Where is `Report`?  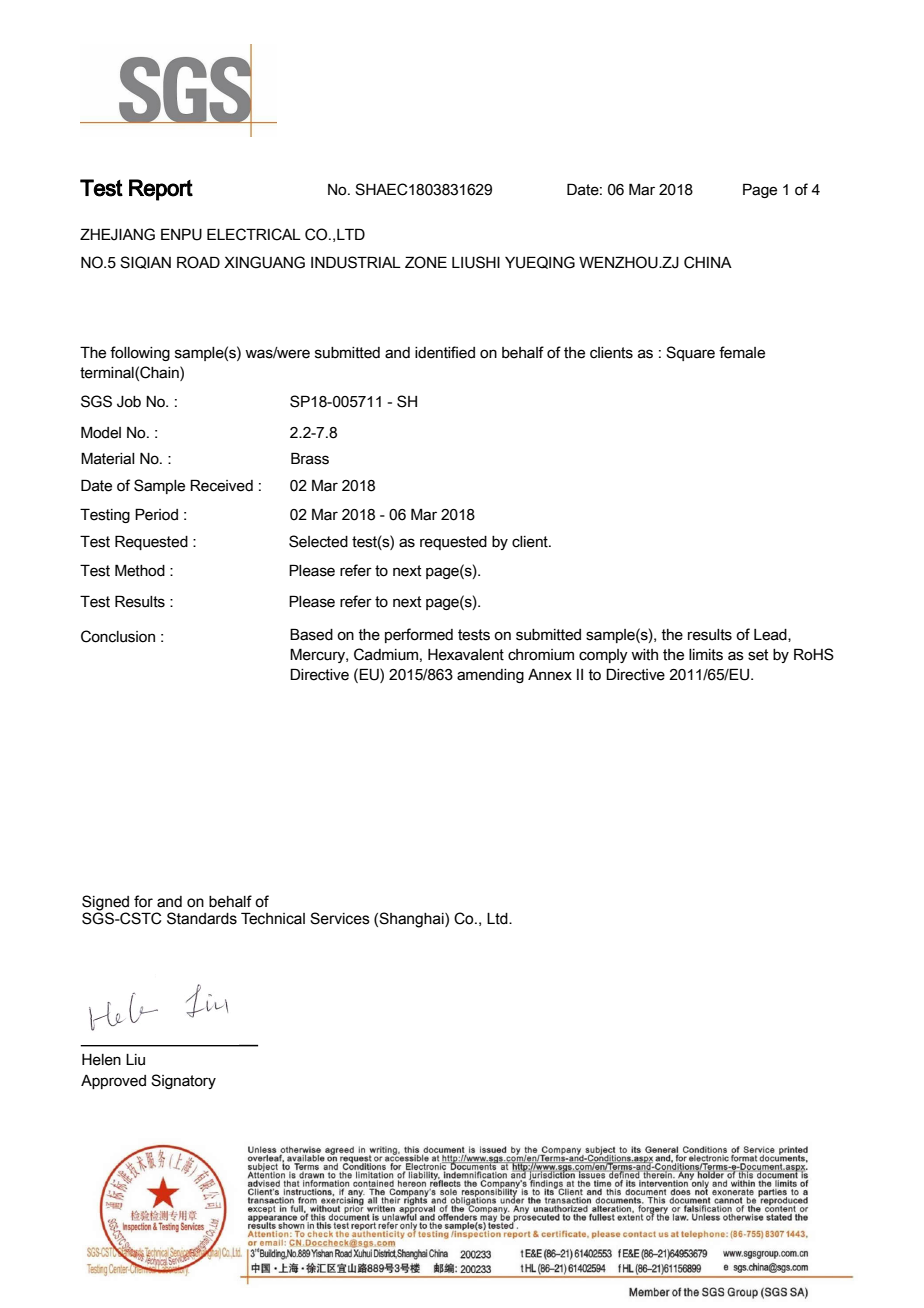
Report is located at coordinates (161, 190).
